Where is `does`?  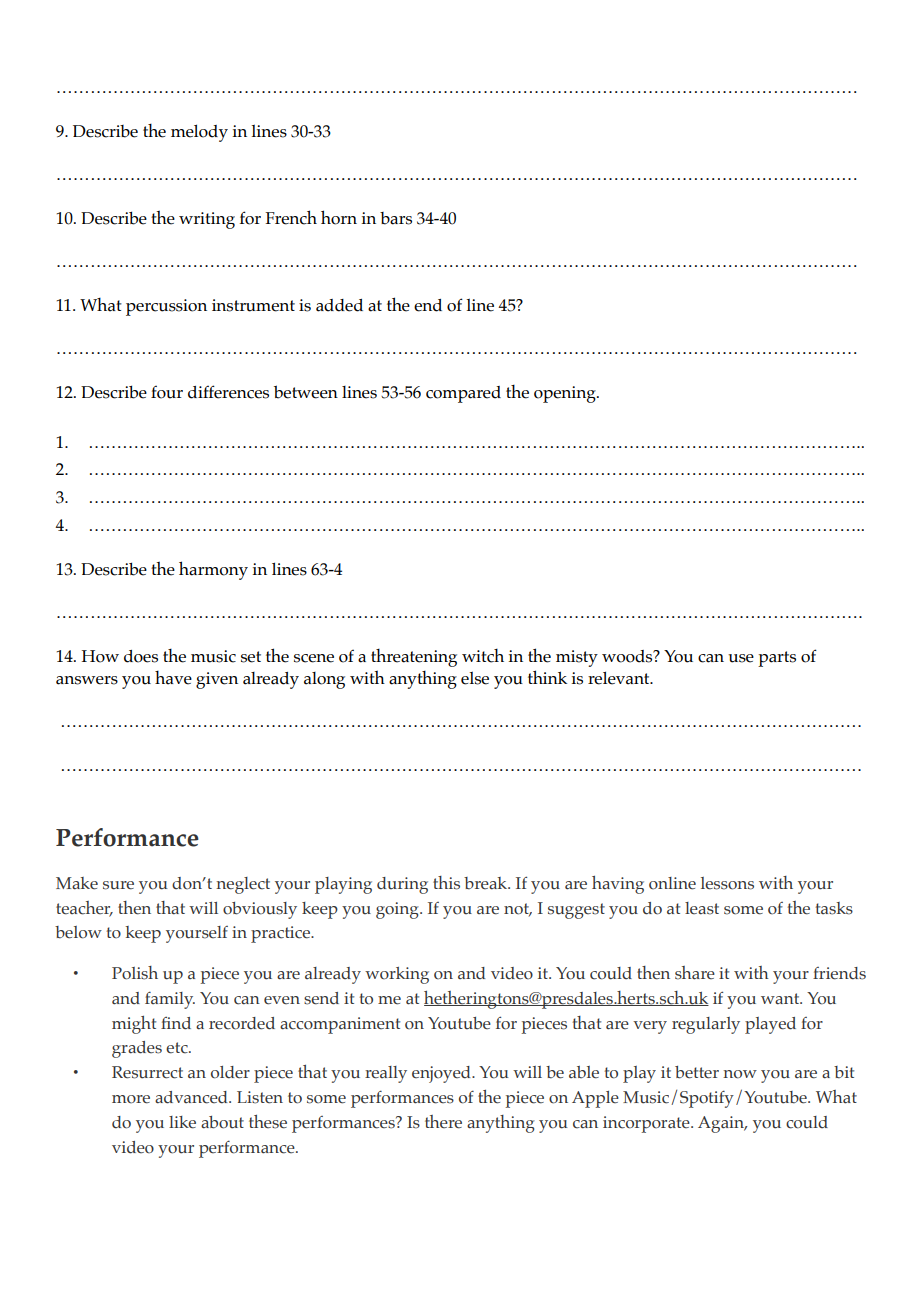 does is located at coordinates (141, 656).
